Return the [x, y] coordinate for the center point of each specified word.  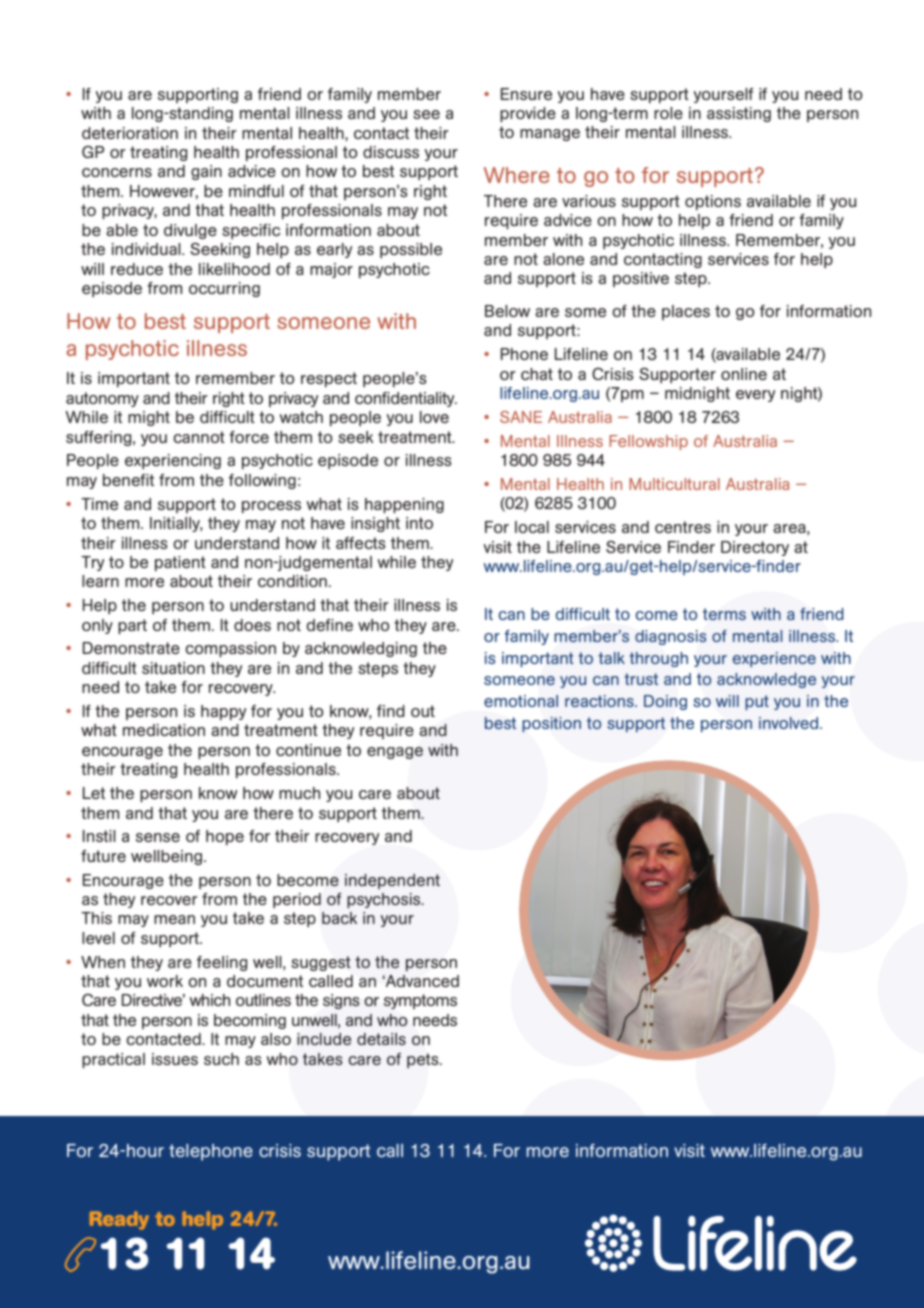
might [149, 418]
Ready [119, 1220]
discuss [391, 152]
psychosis [385, 901]
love [434, 417]
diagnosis [671, 637]
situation [173, 668]
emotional [521, 701]
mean [174, 919]
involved [790, 723]
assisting [739, 114]
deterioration [130, 133]
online [744, 374]
